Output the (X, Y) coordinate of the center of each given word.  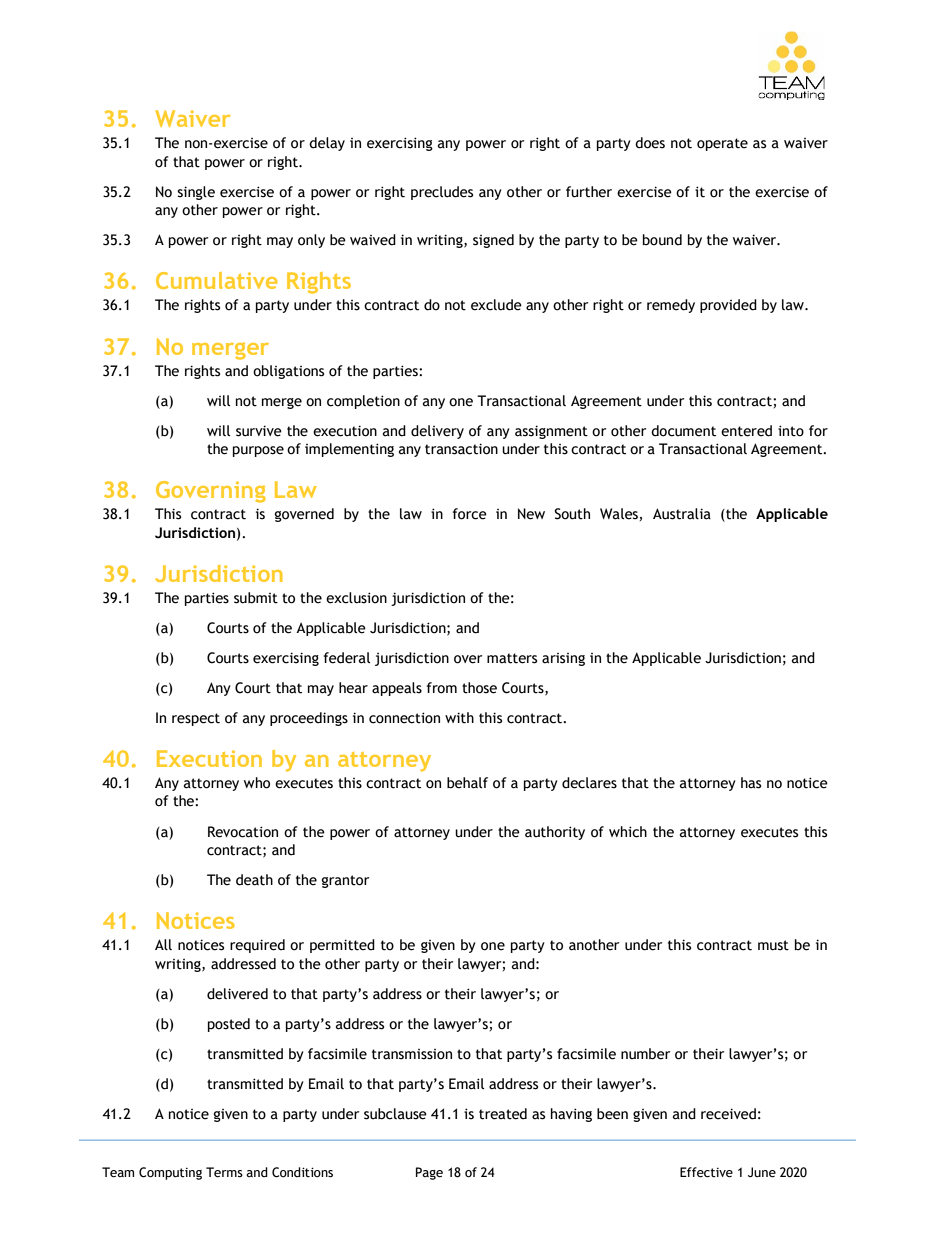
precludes (442, 193)
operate (722, 144)
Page (429, 1173)
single (196, 193)
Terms (224, 1172)
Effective (706, 1172)
